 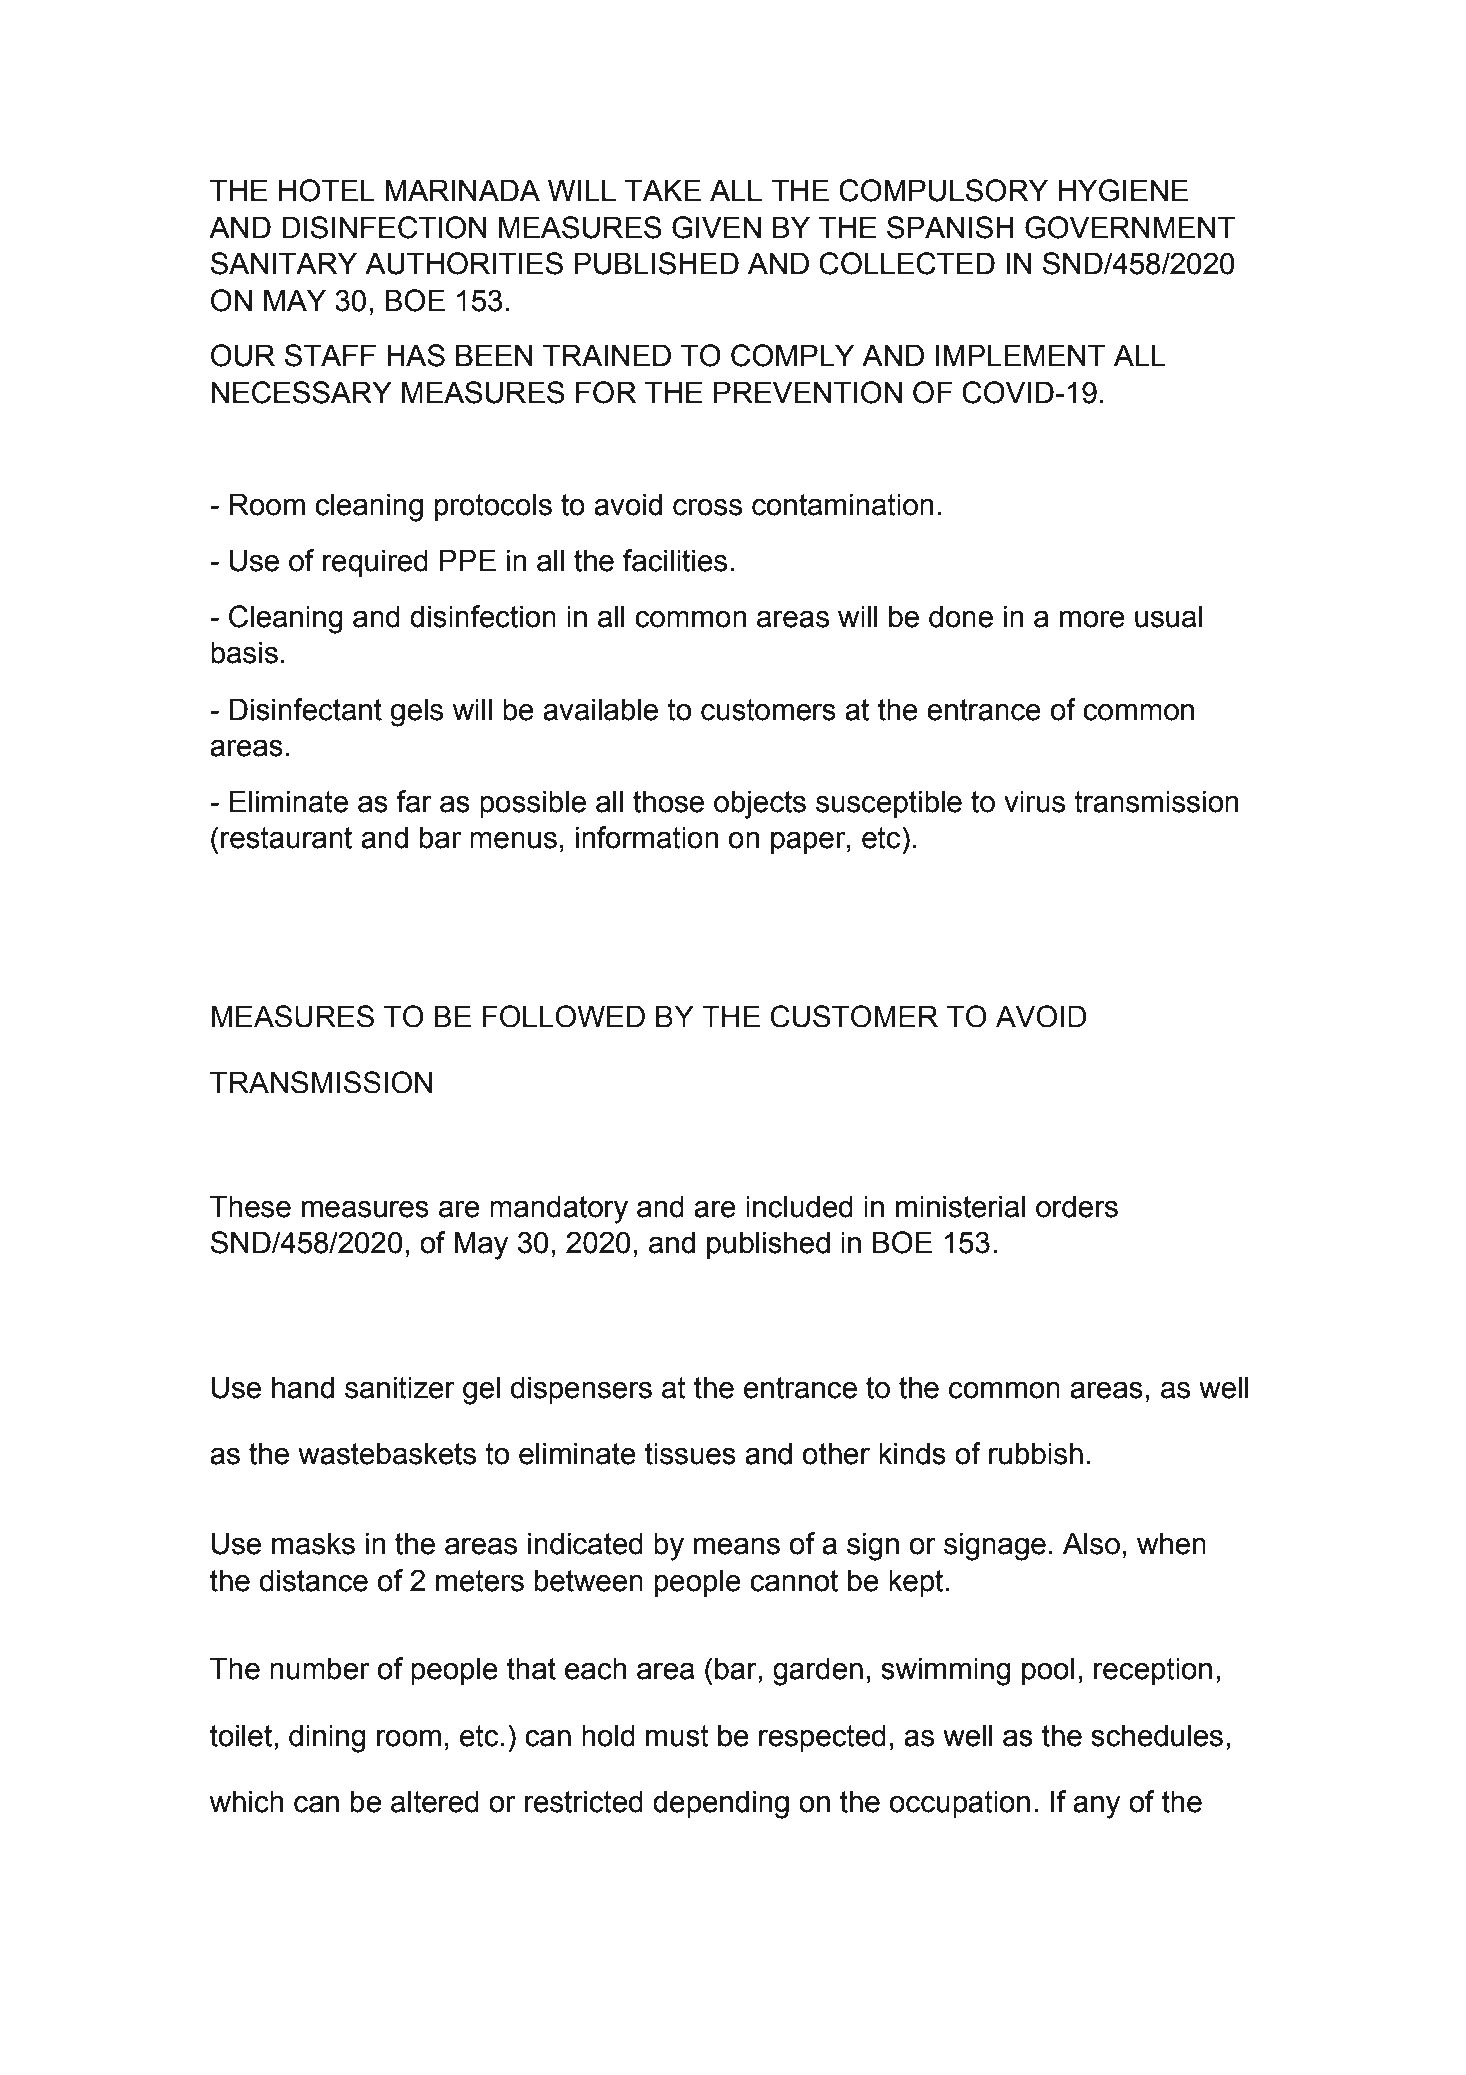 I want to click on GOVERNMENT, so click(x=1130, y=227).
